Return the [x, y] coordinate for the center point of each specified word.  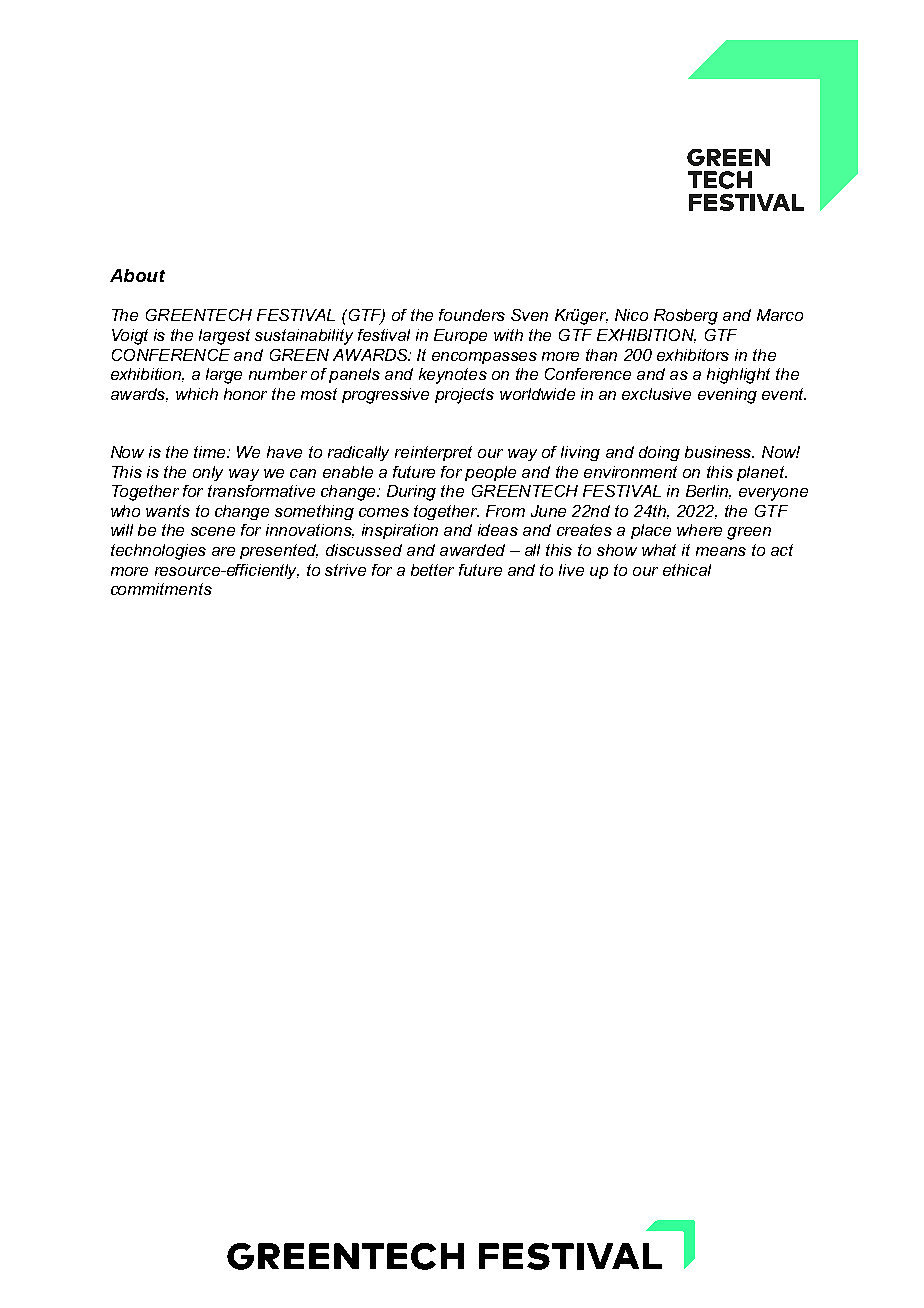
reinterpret [433, 453]
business [719, 452]
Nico [631, 315]
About [137, 275]
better [432, 570]
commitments [161, 589]
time [211, 452]
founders [472, 315]
